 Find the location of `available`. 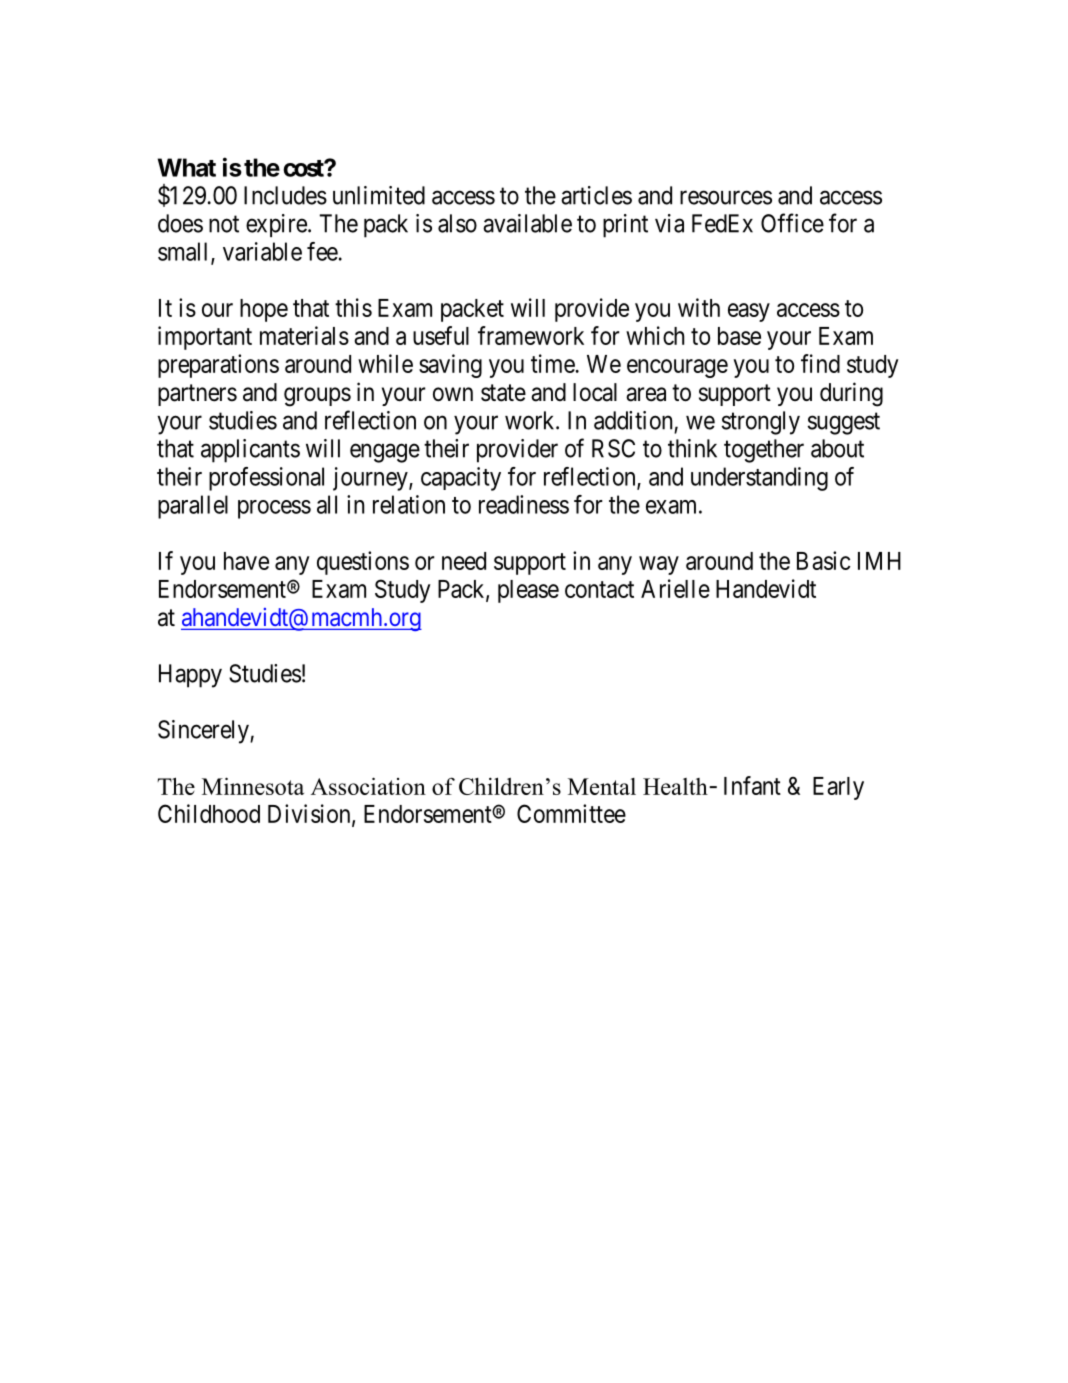

available is located at coordinates (527, 223).
